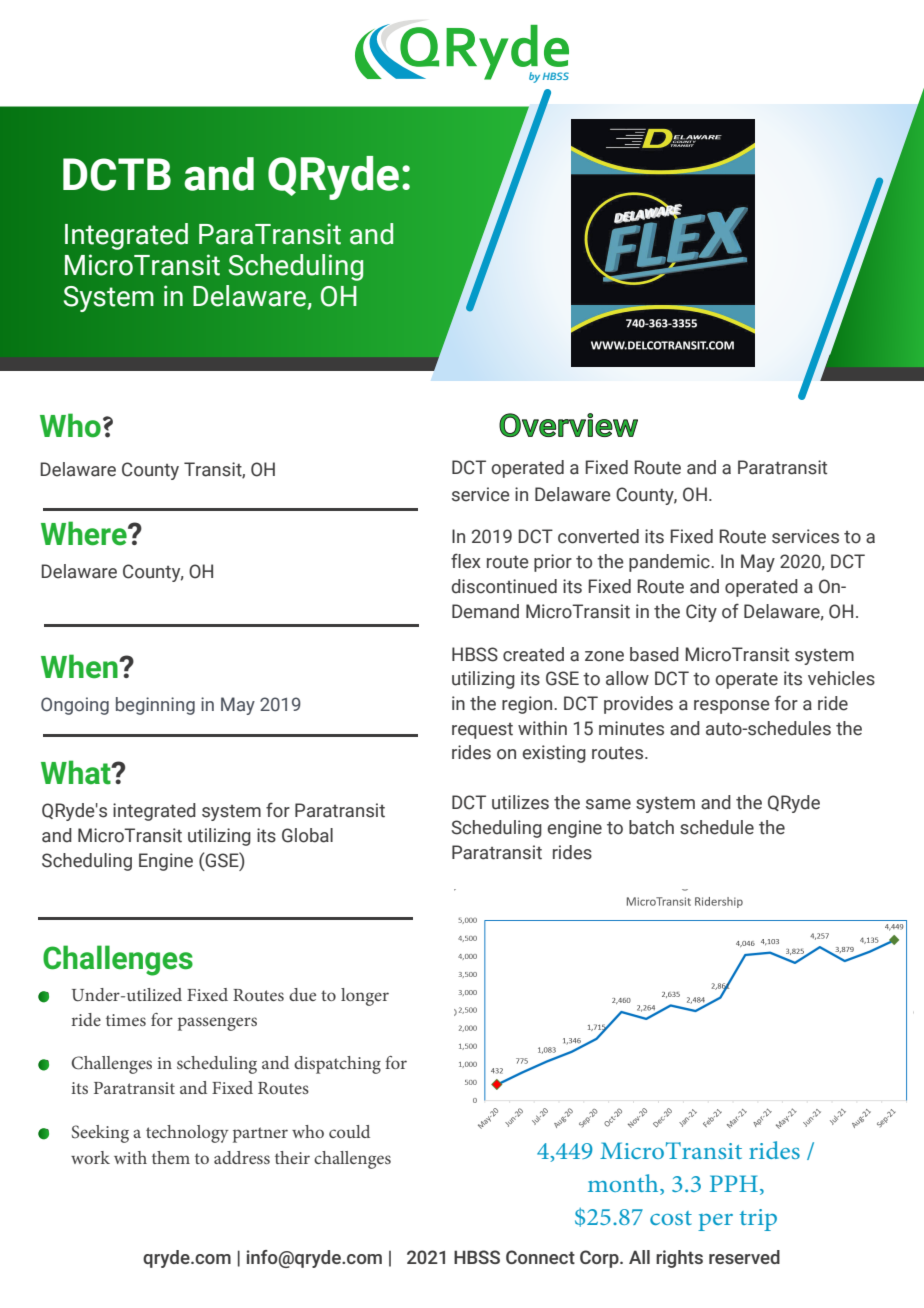  I want to click on pandemic, so click(670, 563).
